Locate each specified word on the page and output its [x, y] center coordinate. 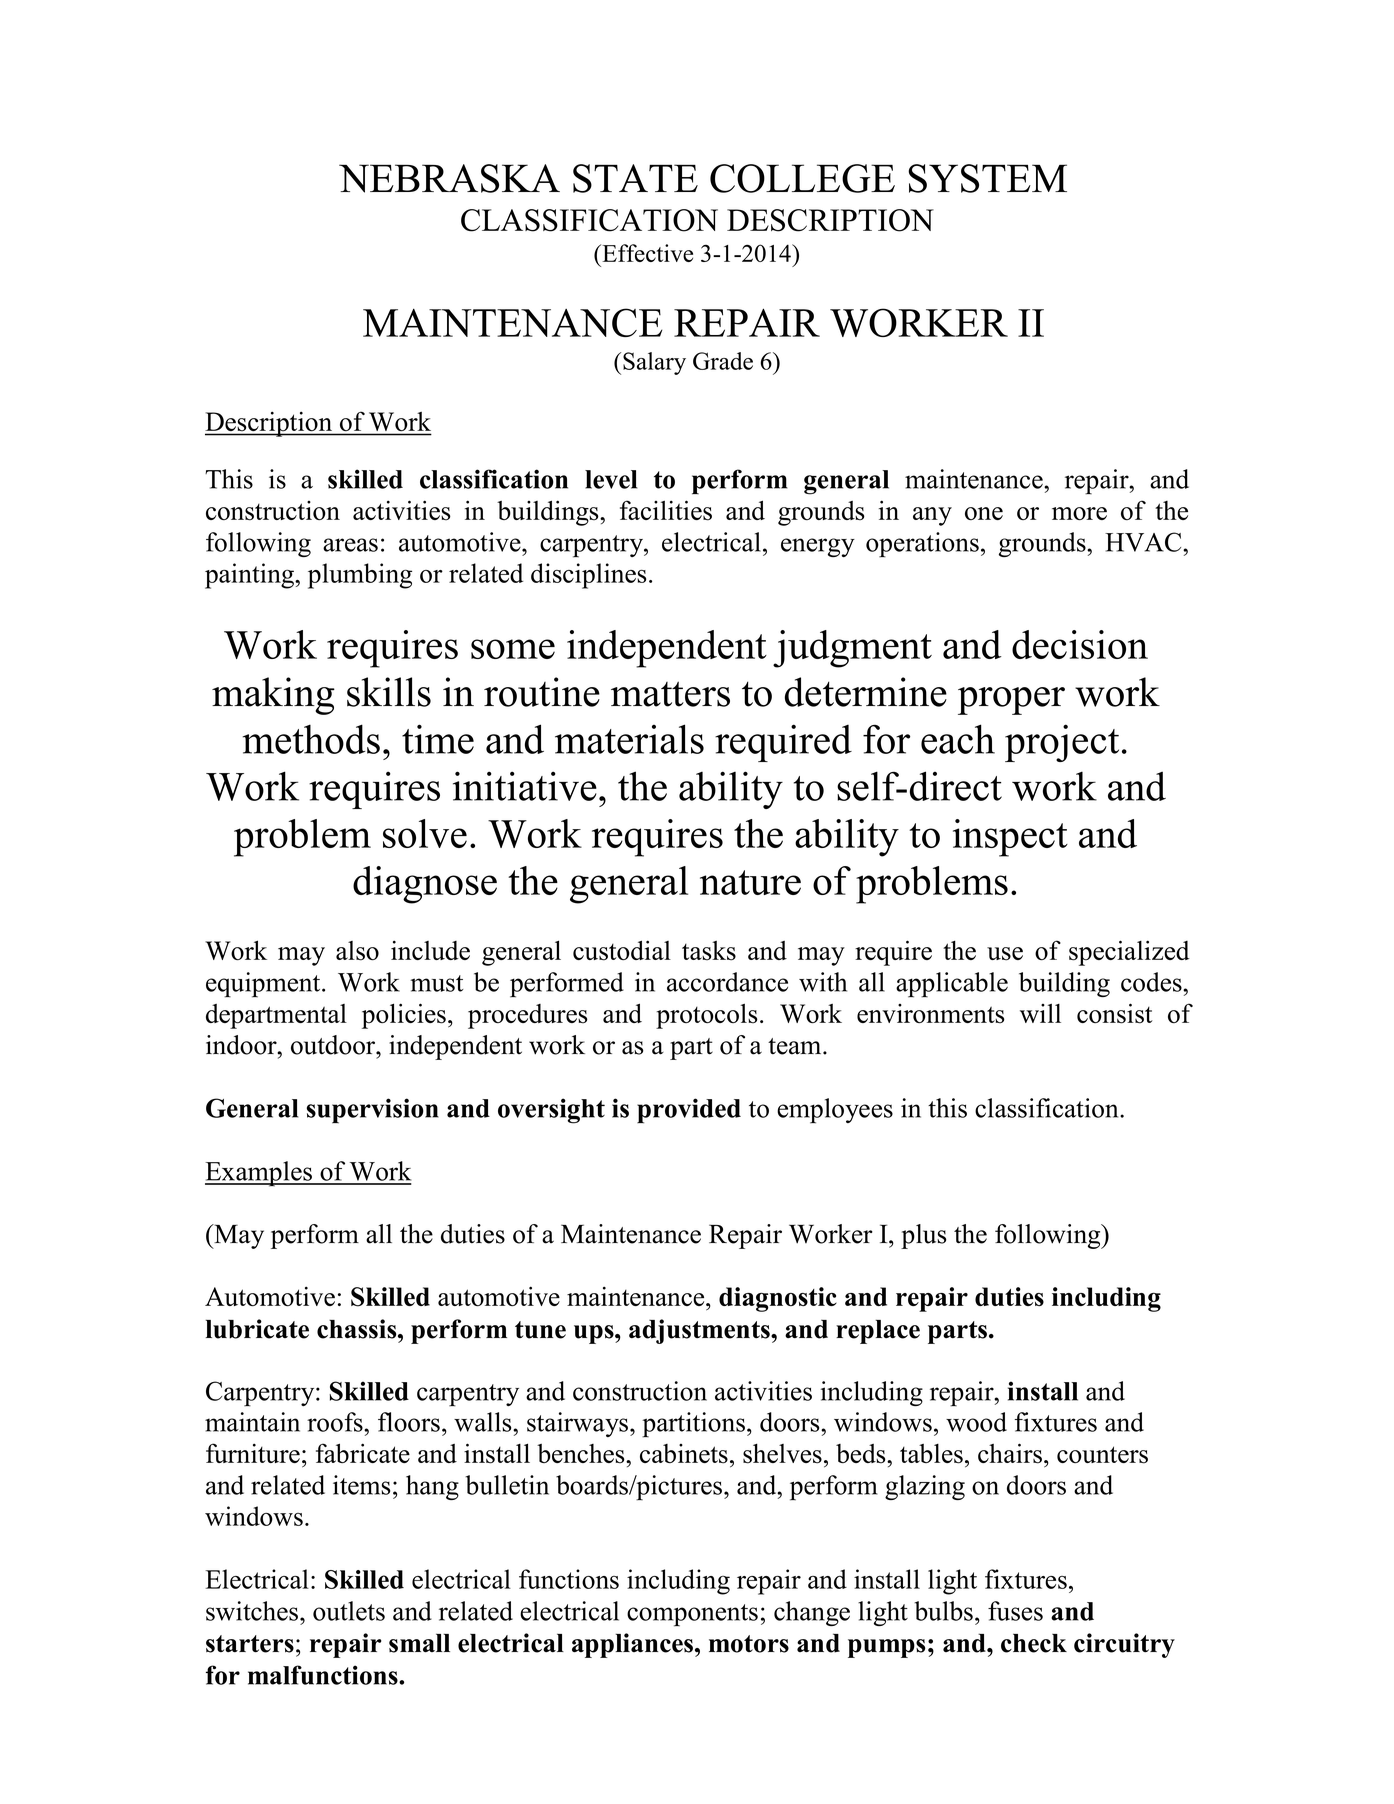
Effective [646, 253]
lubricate [257, 1329]
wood [976, 1422]
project [1062, 743]
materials [629, 739]
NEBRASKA [449, 178]
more [1079, 513]
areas [350, 545]
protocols [707, 1016]
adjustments [700, 1331]
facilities [666, 510]
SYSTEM [987, 178]
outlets [349, 1611]
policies [404, 1016]
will [1040, 1013]
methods [311, 739]
